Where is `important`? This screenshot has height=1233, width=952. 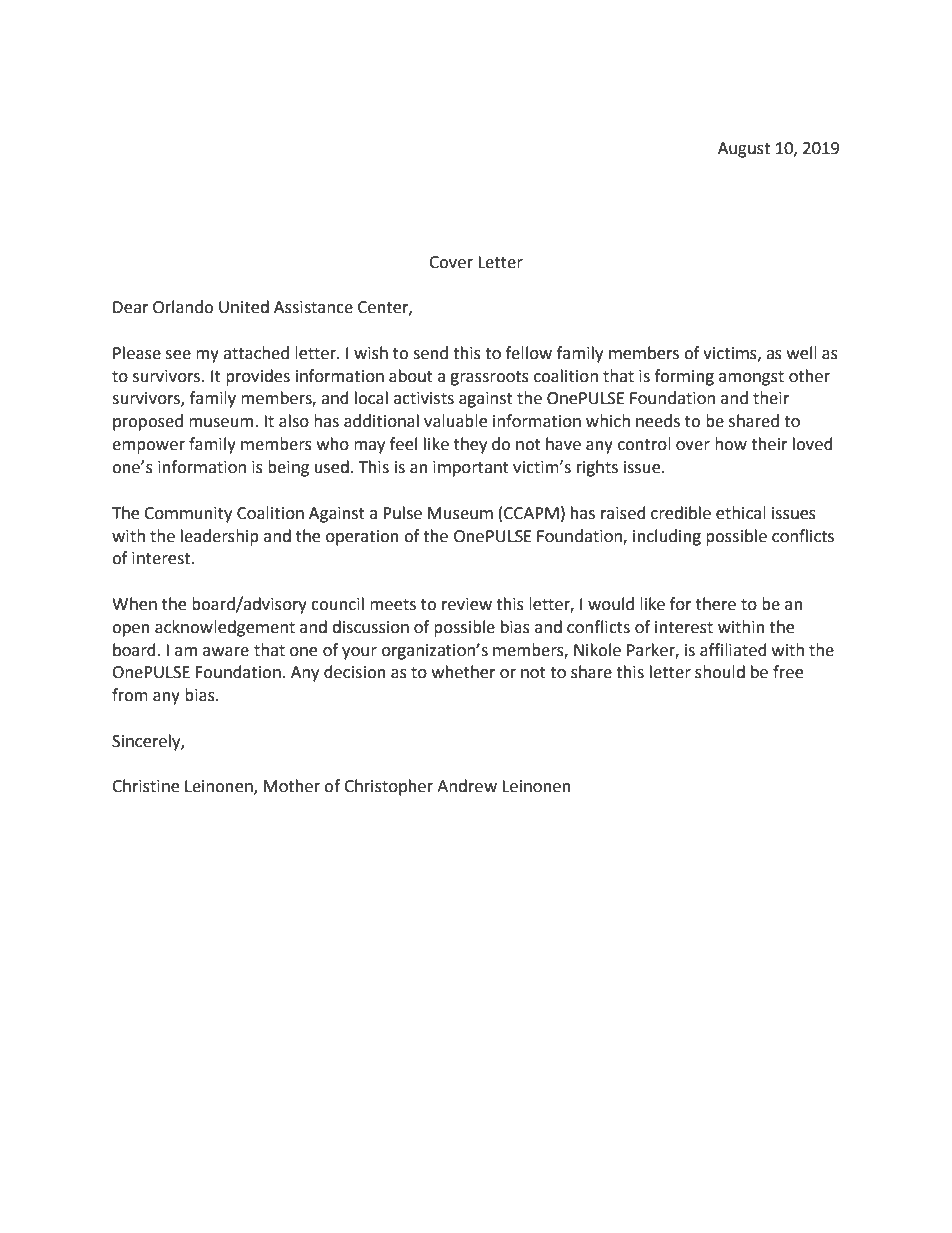 important is located at coordinates (471, 469).
